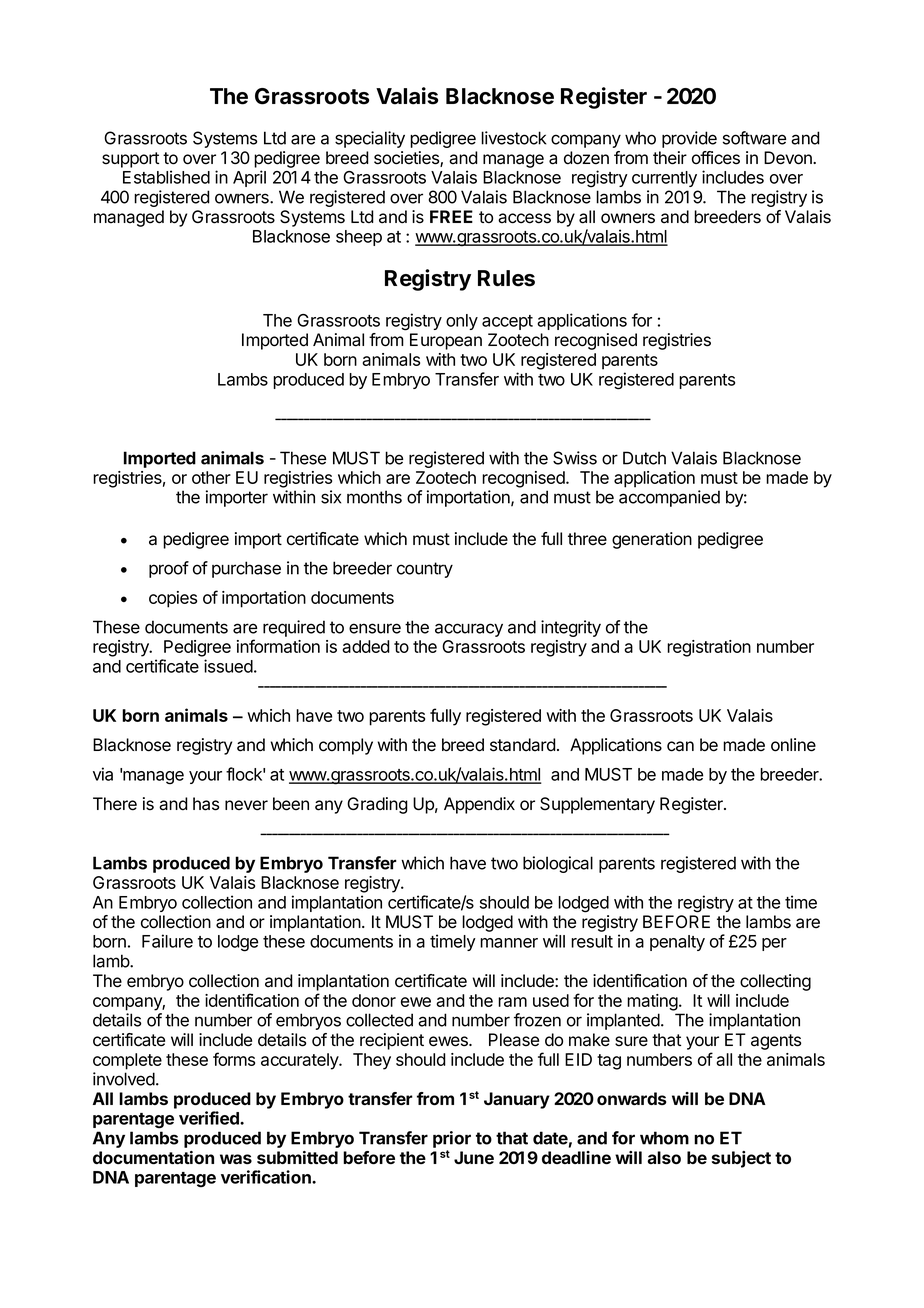 The height and width of the document is (1308, 924). What do you see at coordinates (680, 746) in the document?
I see `can` at bounding box center [680, 746].
